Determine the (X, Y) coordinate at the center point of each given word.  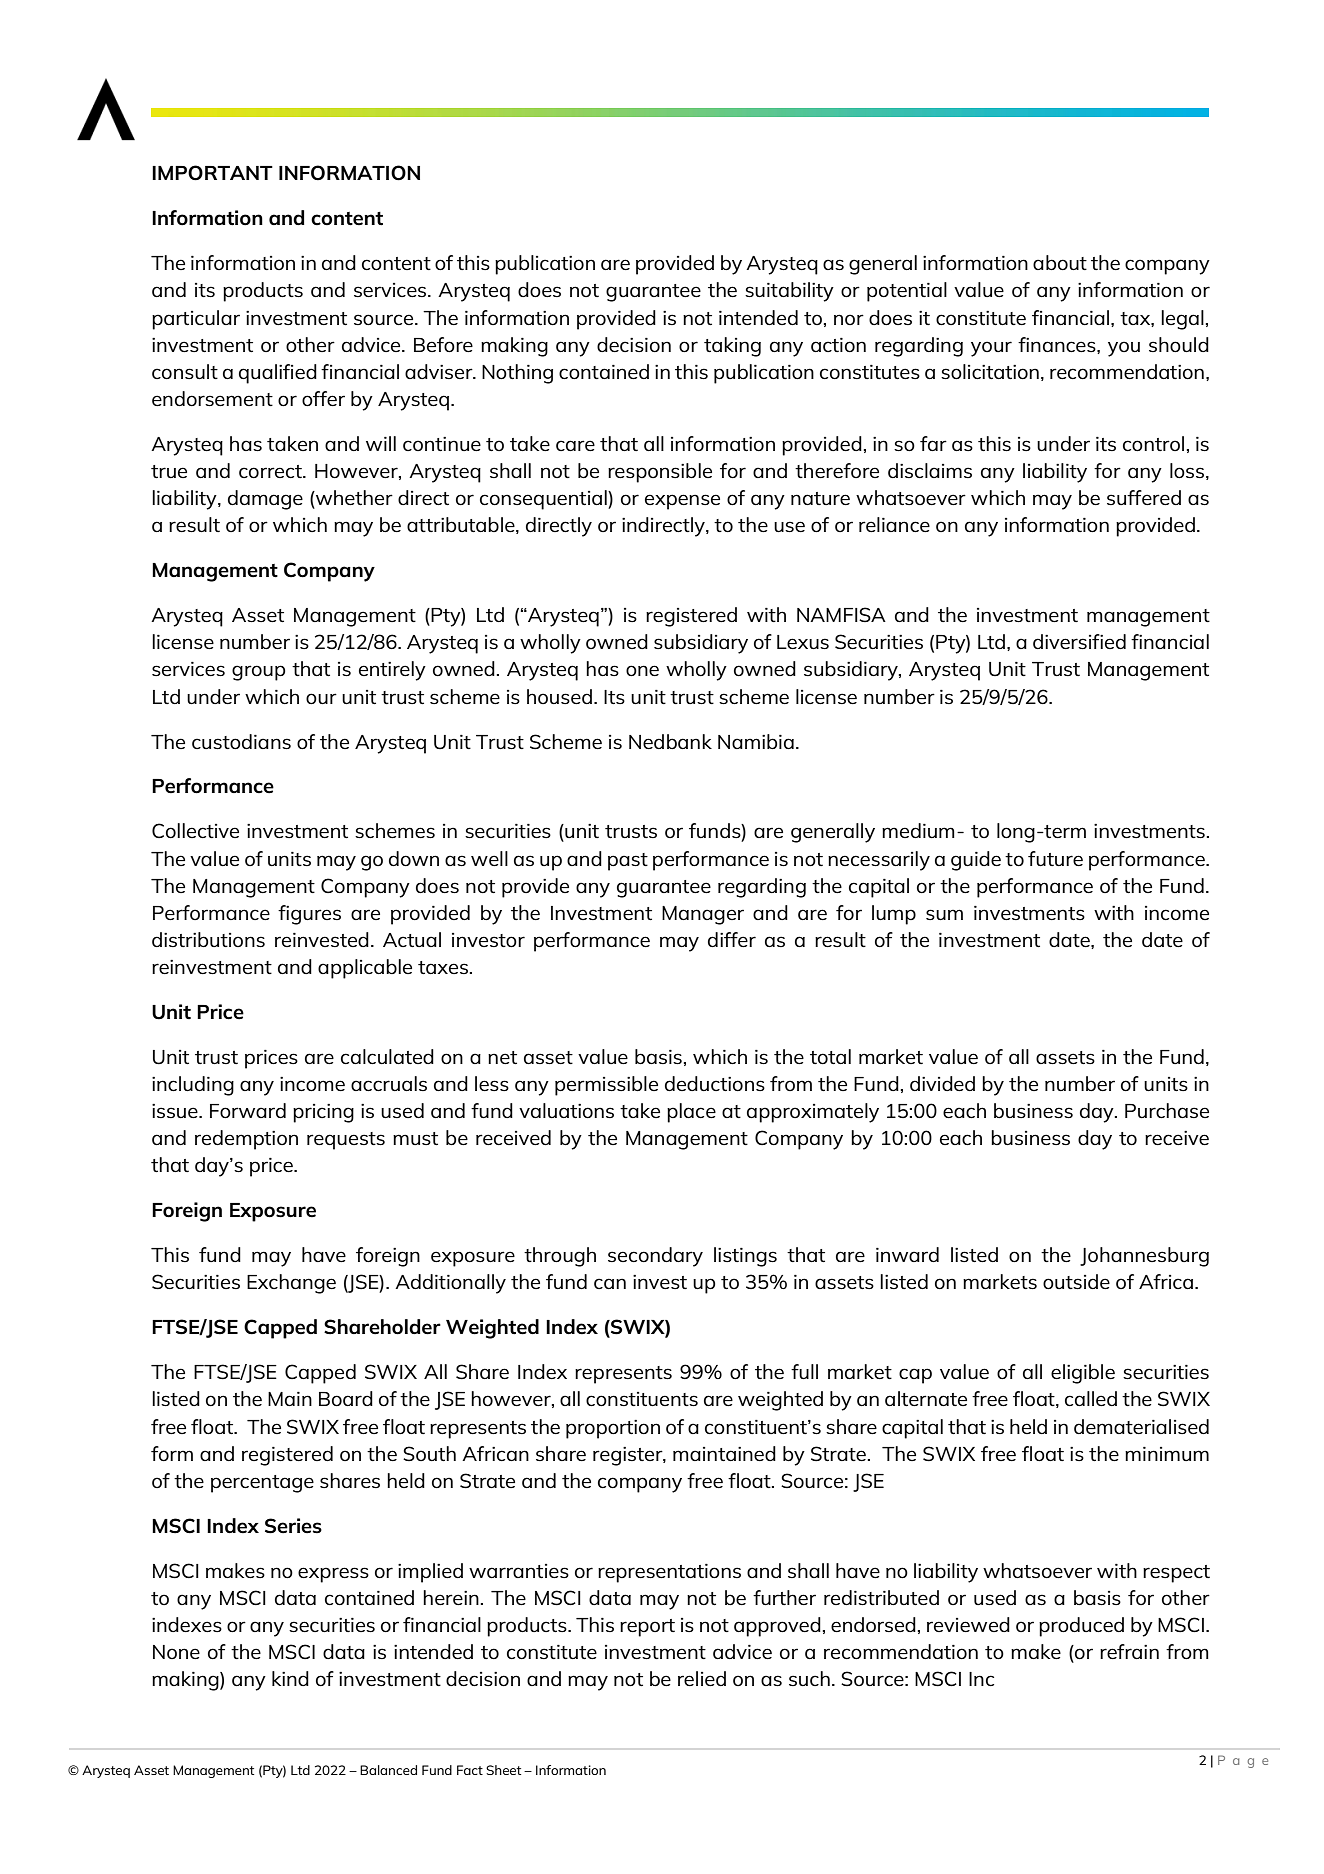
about (1060, 262)
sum (944, 914)
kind (290, 1678)
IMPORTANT (212, 173)
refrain (1129, 1651)
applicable (365, 969)
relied (702, 1678)
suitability (789, 292)
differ (732, 939)
